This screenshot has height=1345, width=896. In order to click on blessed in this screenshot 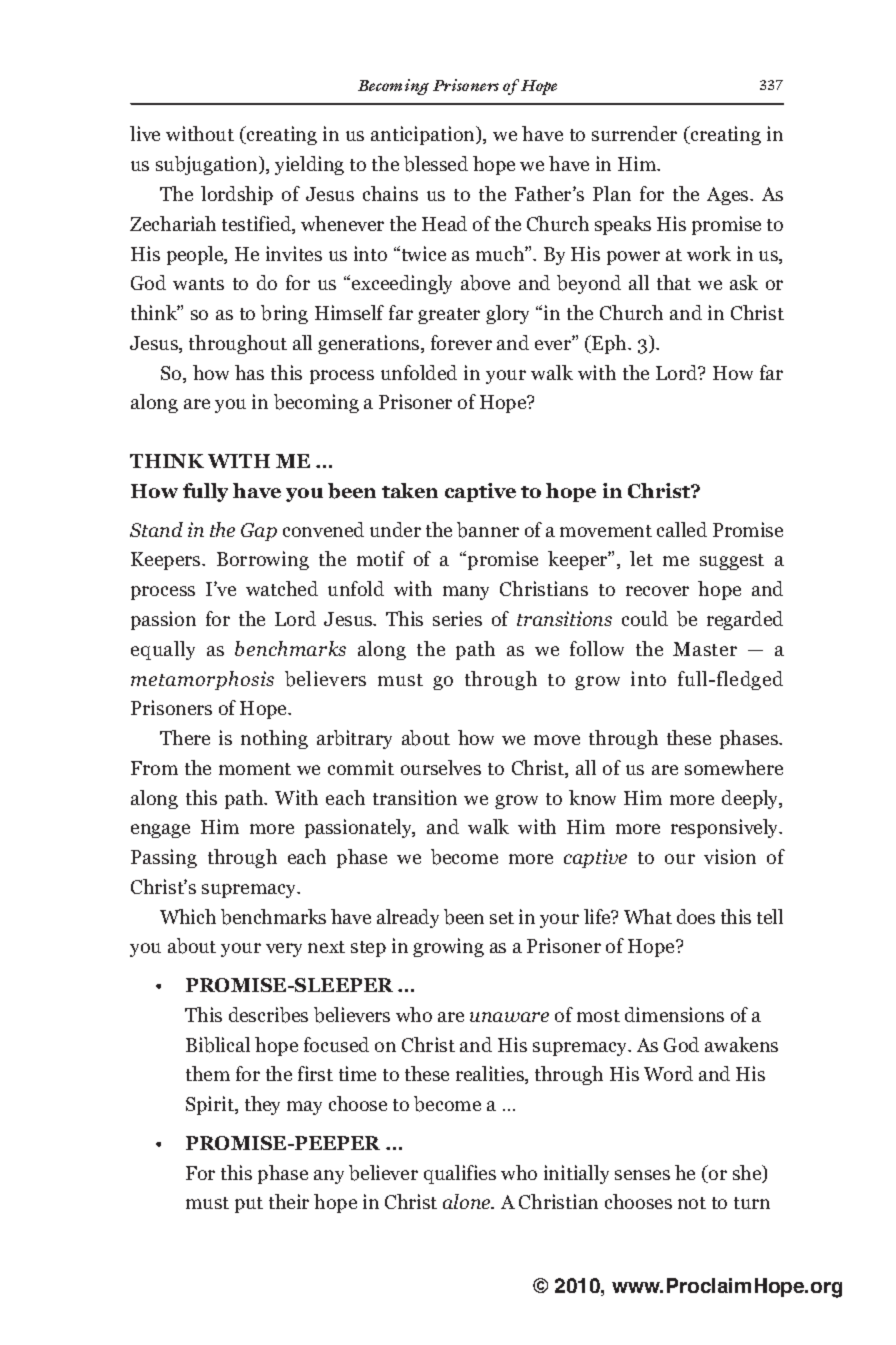, I will do `click(436, 164)`.
